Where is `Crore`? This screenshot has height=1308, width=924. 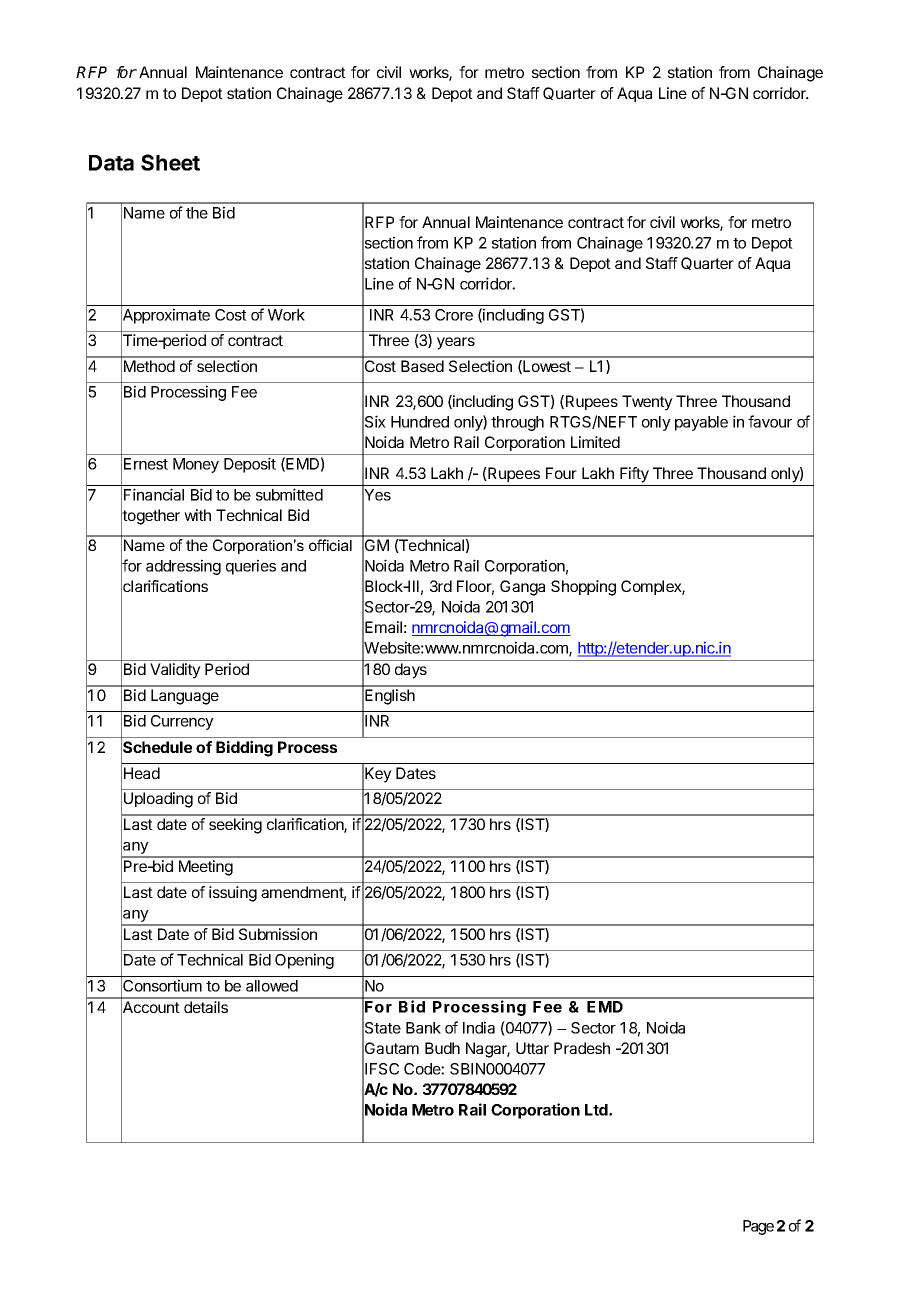
Crore is located at coordinates (454, 315).
